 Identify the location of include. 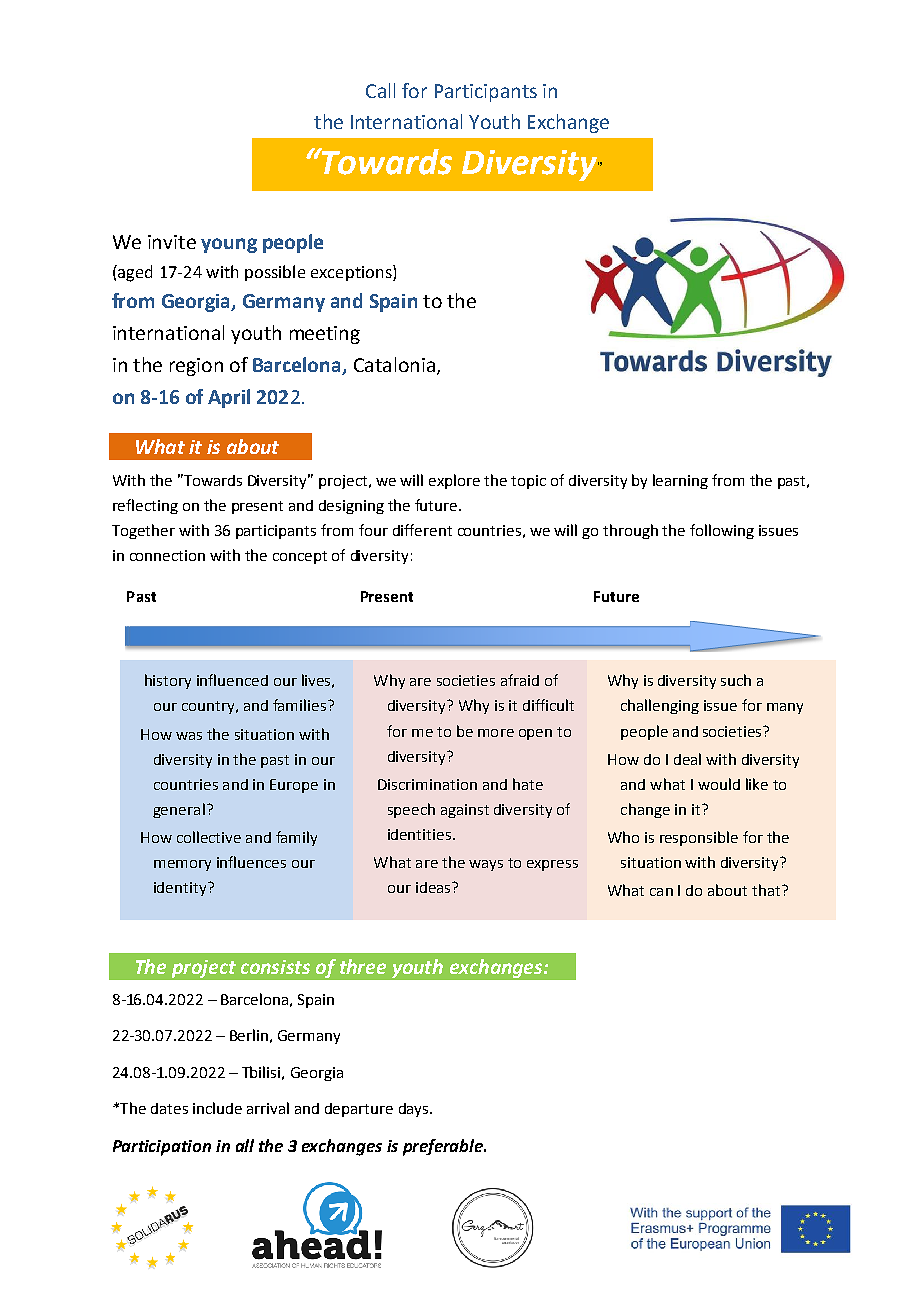
(217, 1108).
